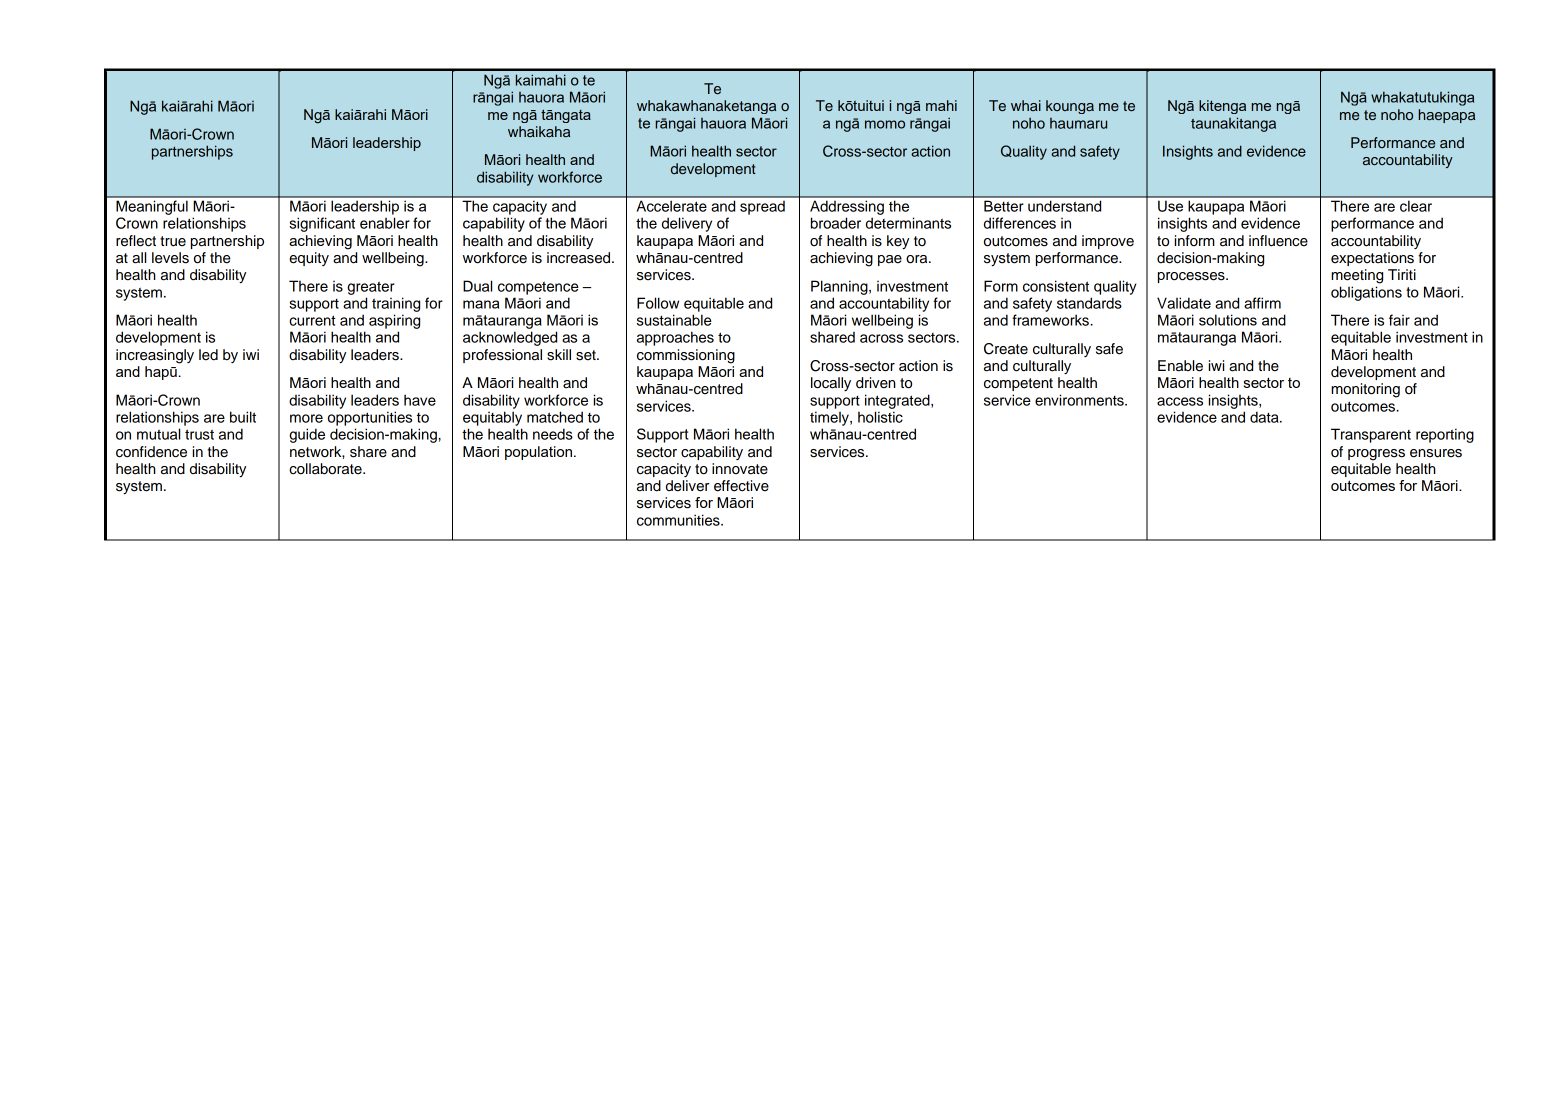 The height and width of the screenshot is (1109, 1568). Describe the element at coordinates (322, 224) in the screenshot. I see `significant` at that location.
